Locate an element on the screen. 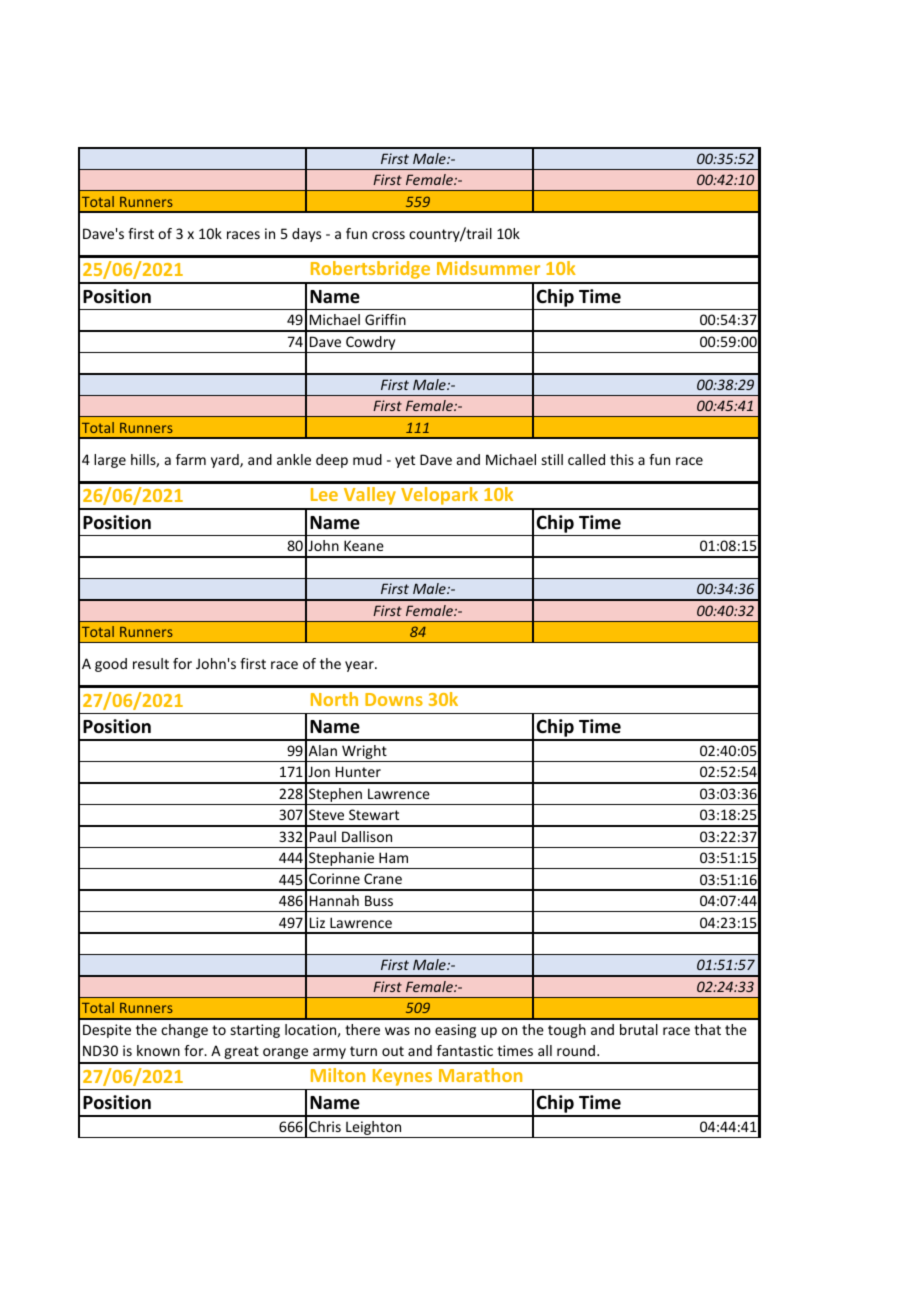 The image size is (924, 1308). known is located at coordinates (158, 1050).
